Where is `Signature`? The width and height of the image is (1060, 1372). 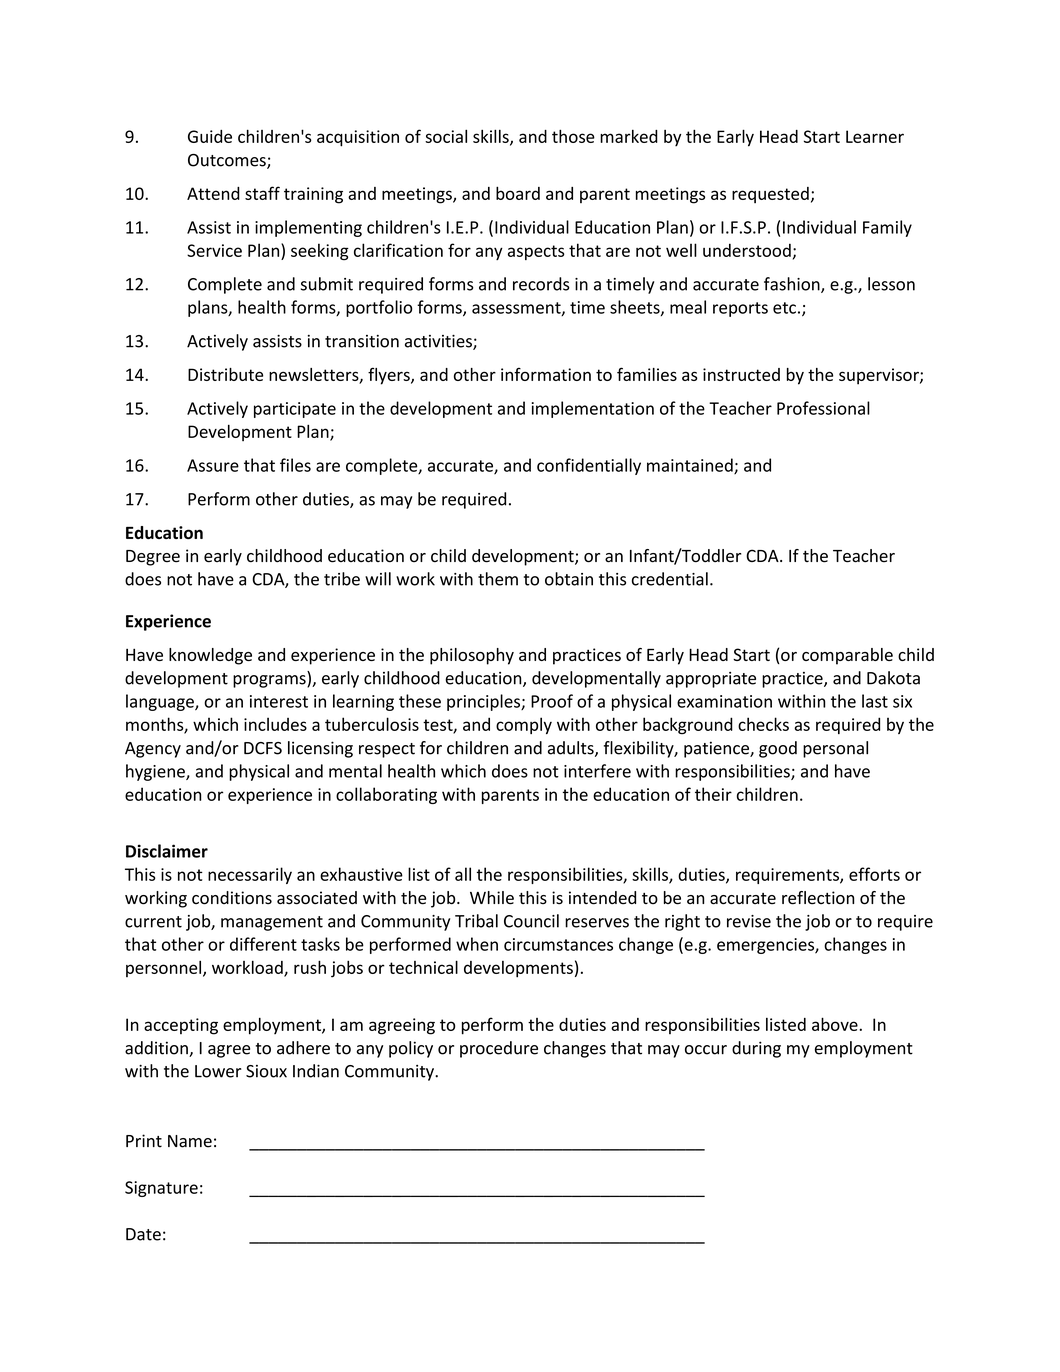 Signature is located at coordinates (161, 1189).
